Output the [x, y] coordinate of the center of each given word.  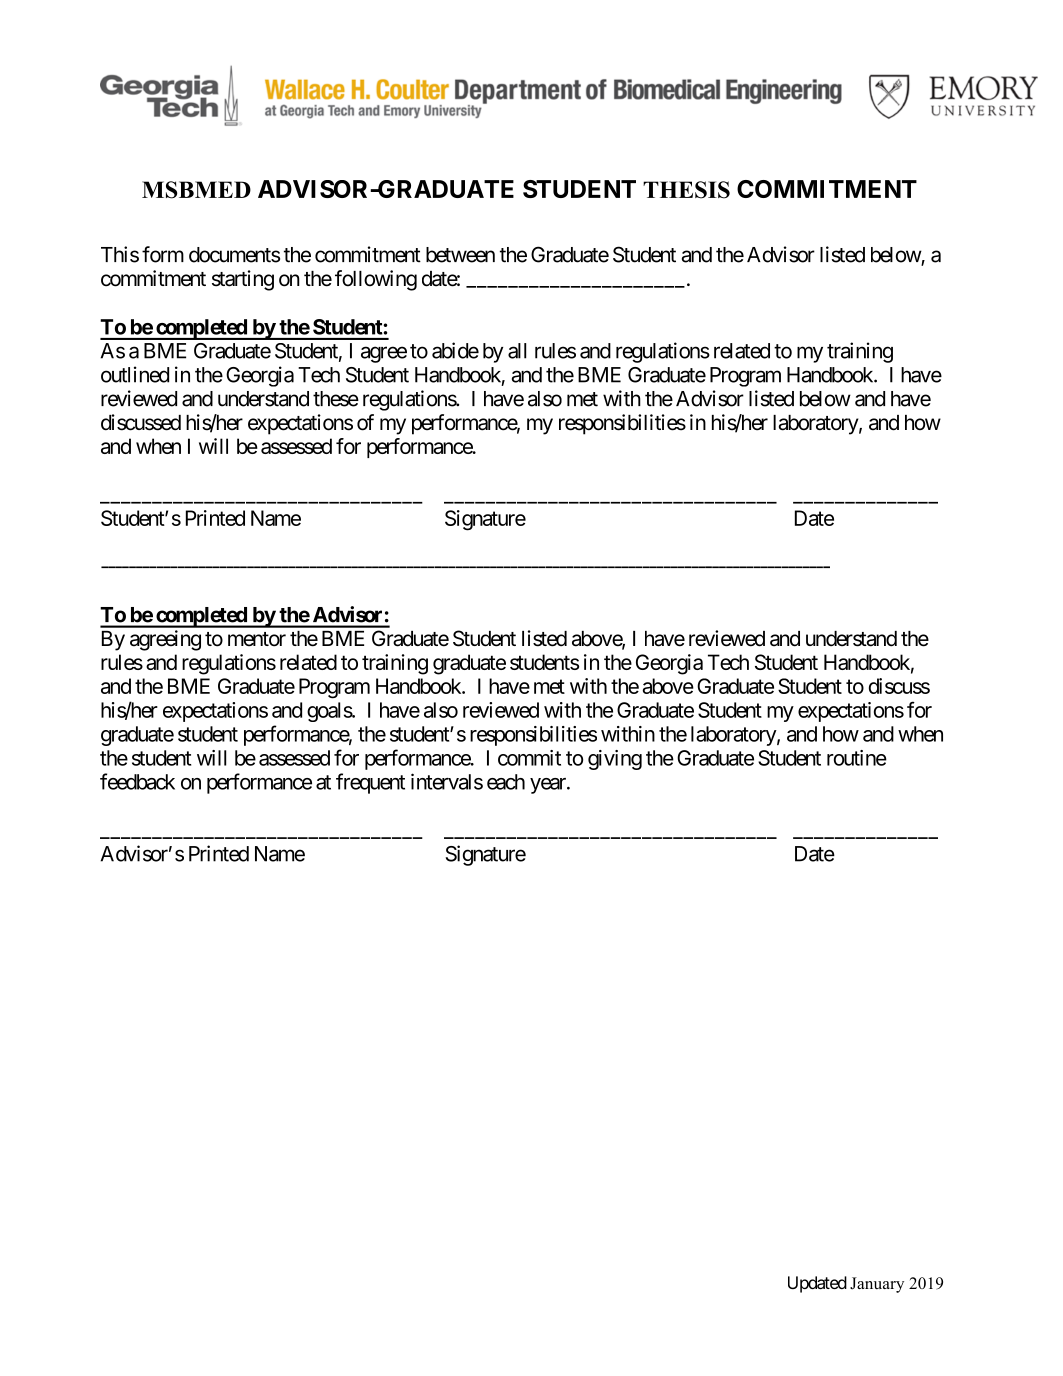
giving [615, 760]
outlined [135, 374]
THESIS [686, 190]
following [376, 280]
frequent [370, 783]
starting [243, 280]
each [506, 782]
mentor [257, 639]
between [460, 255]
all [517, 351]
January [877, 1285]
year [549, 786]
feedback [137, 781]
